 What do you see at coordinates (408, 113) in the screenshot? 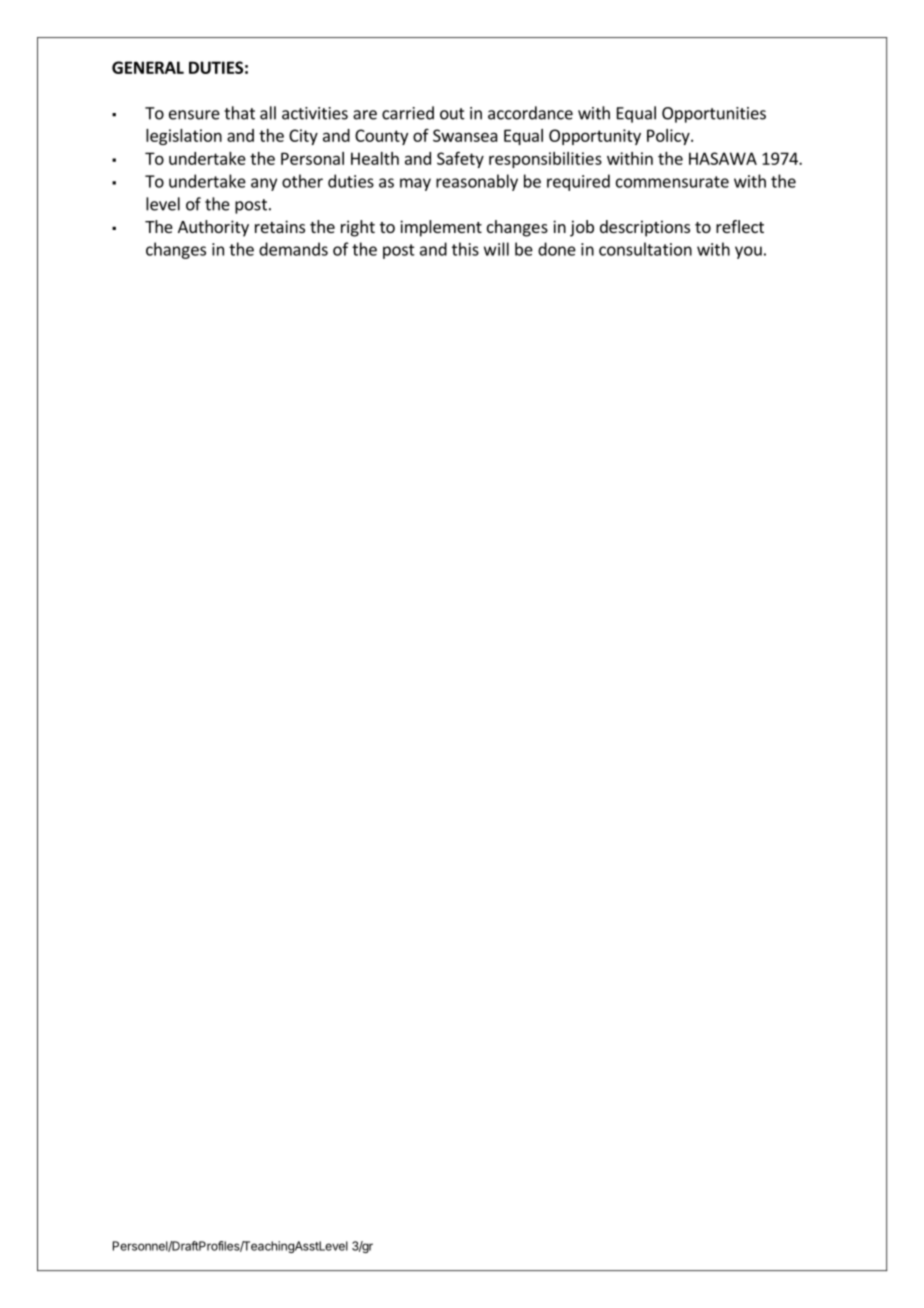
I see `carried` at bounding box center [408, 113].
